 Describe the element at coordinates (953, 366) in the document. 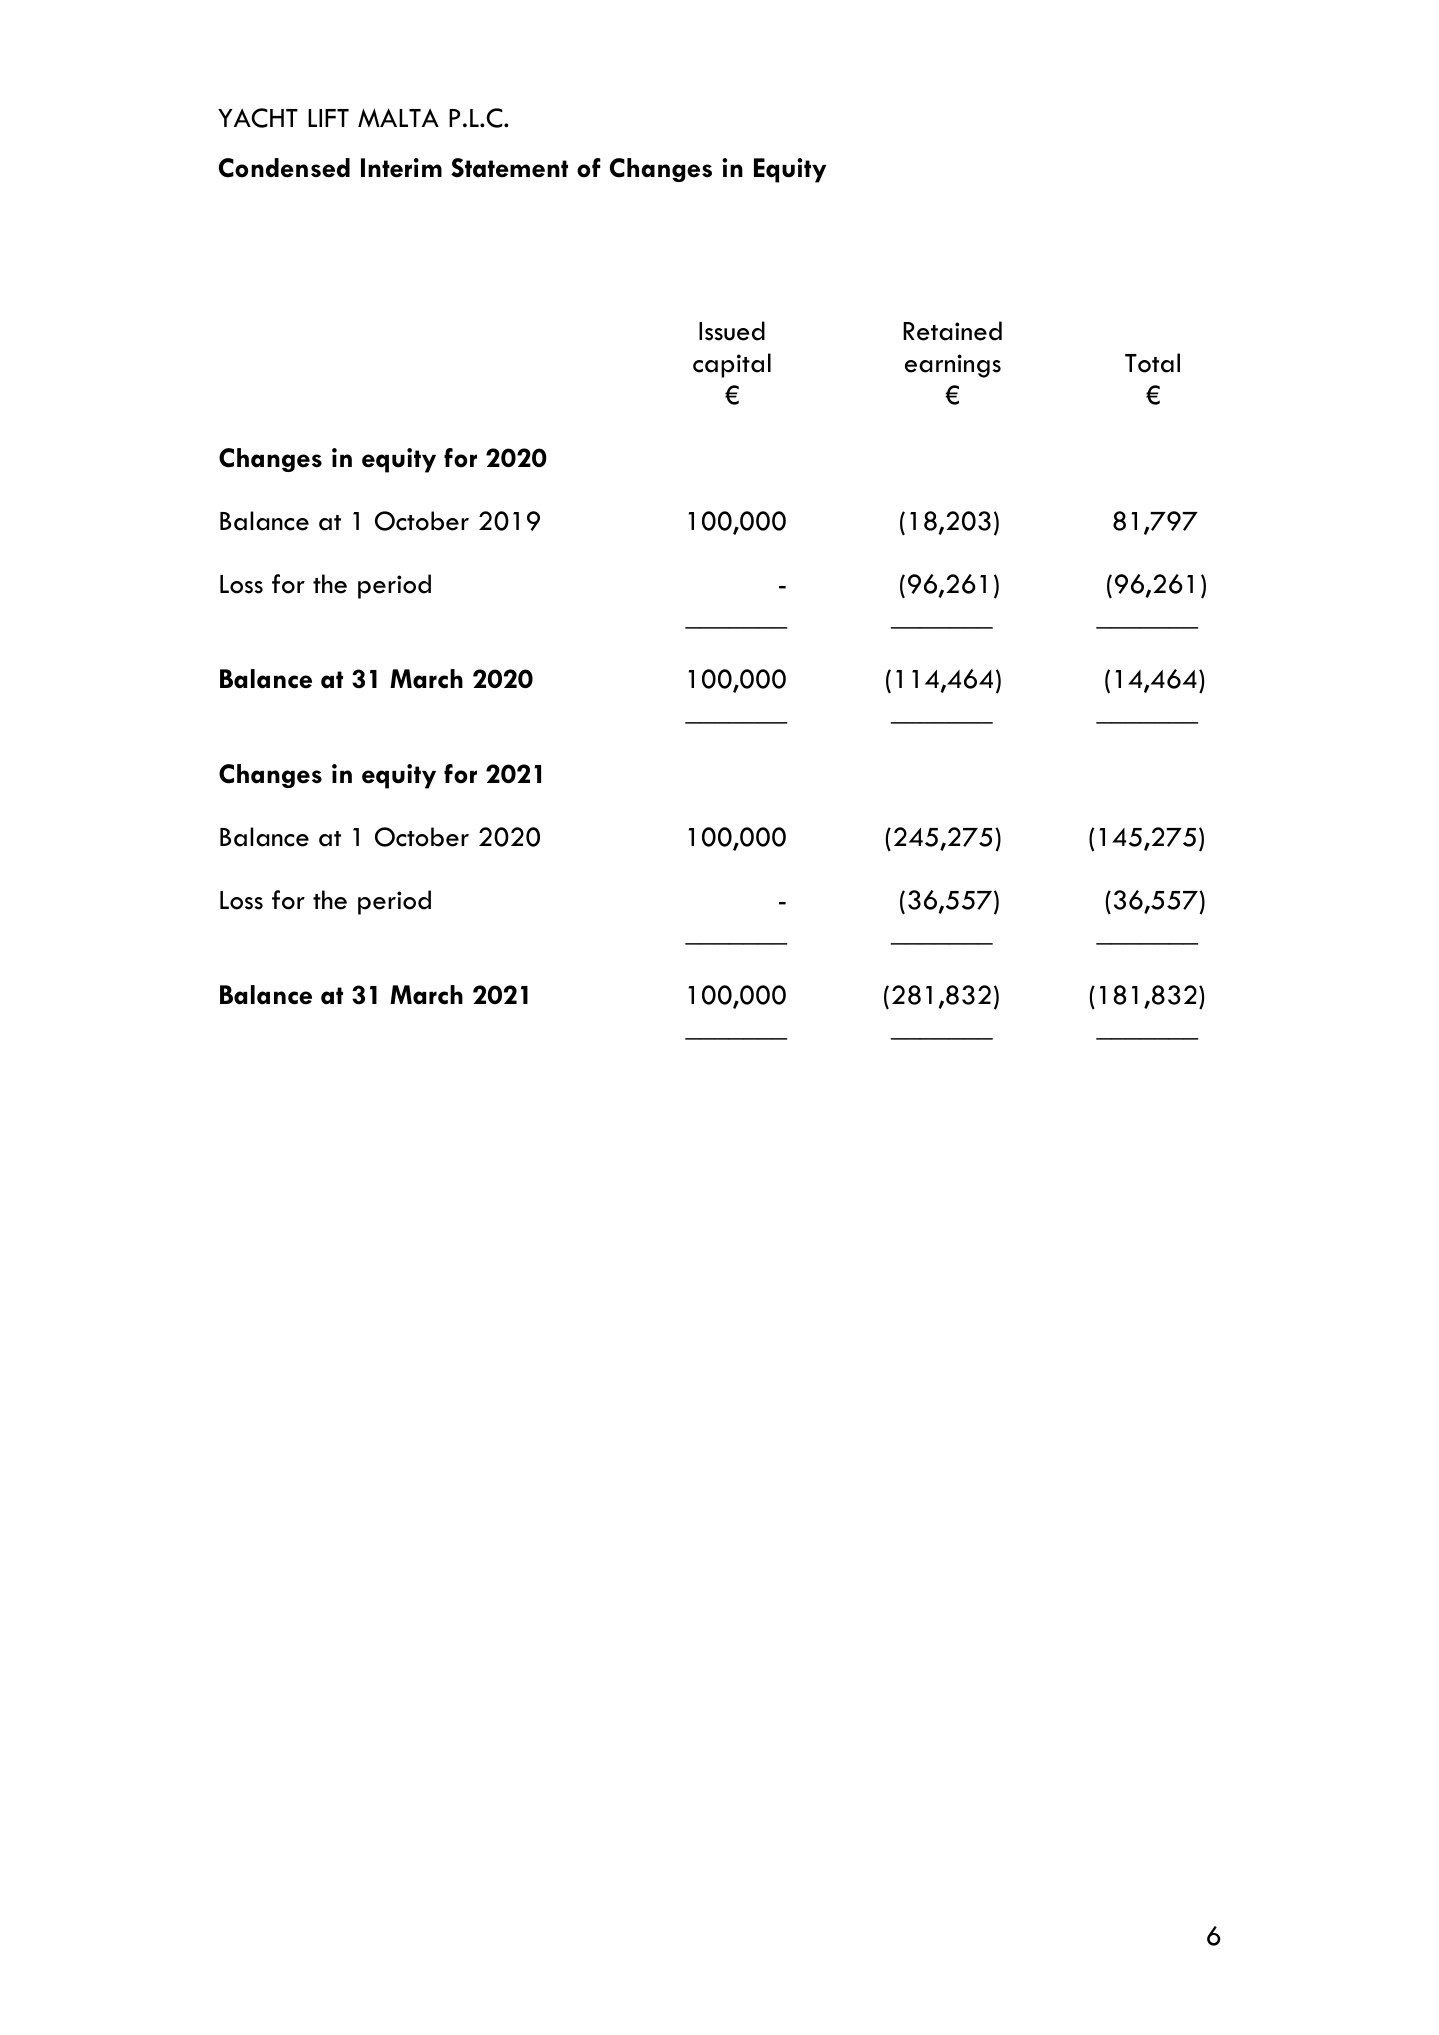

I see `earnings` at that location.
